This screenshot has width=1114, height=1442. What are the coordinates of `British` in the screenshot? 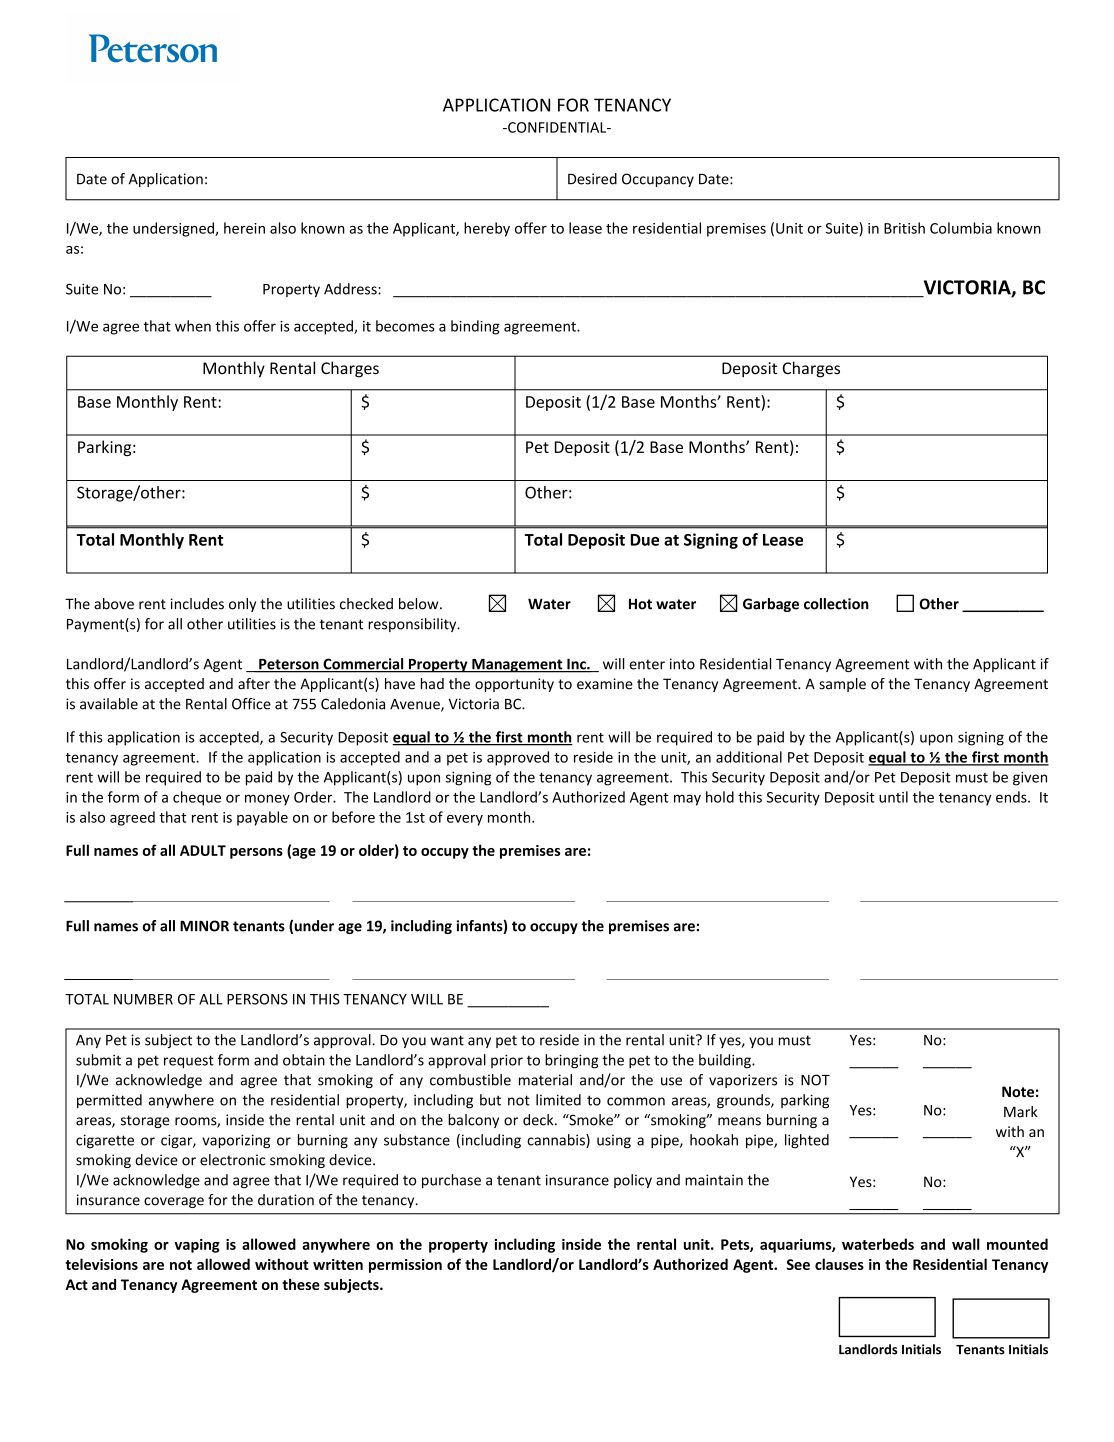 It's located at (904, 228).
